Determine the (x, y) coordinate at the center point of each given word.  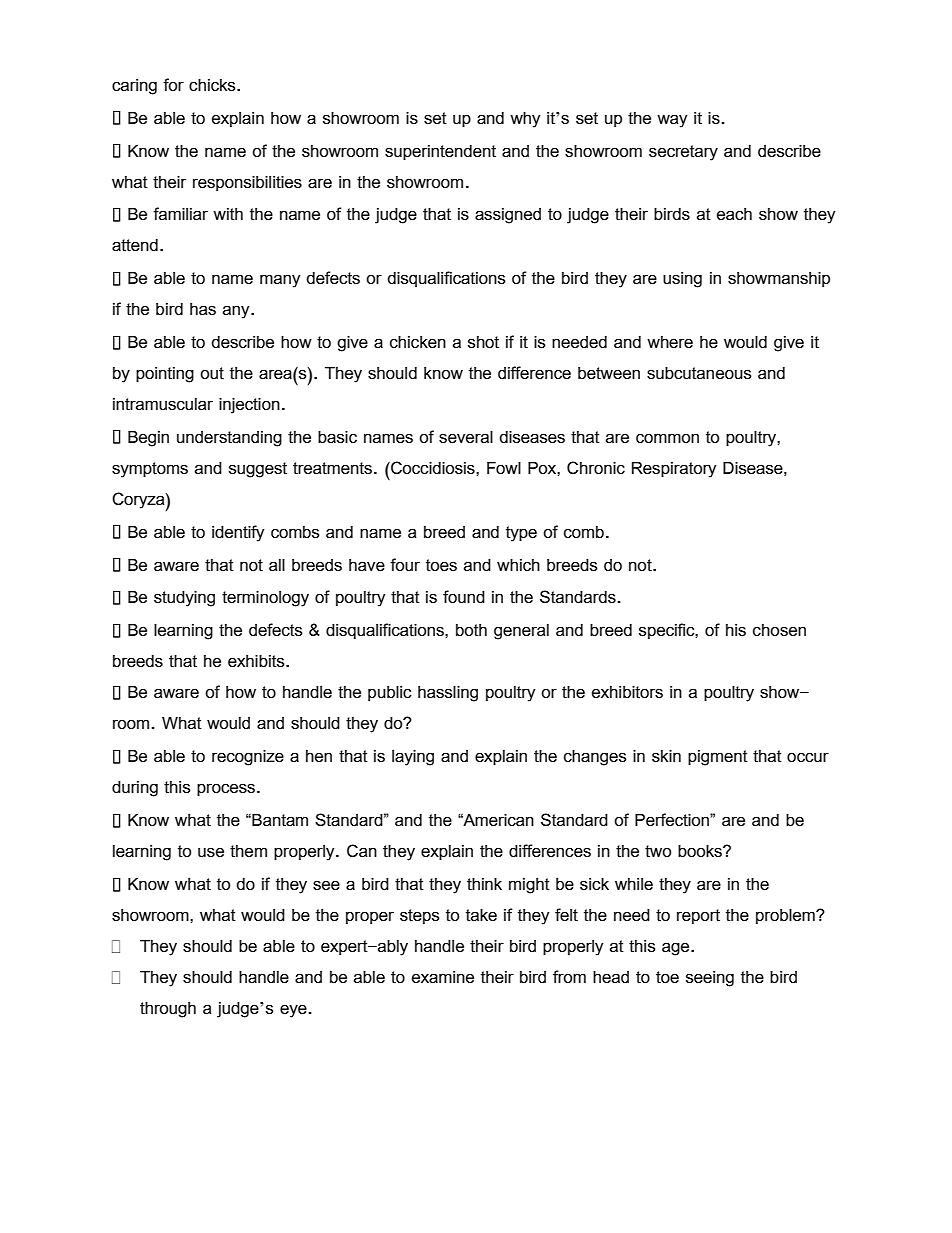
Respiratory (674, 470)
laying (413, 758)
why (525, 120)
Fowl (504, 468)
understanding (229, 439)
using (682, 280)
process (226, 789)
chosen (779, 630)
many (280, 281)
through (168, 1010)
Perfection (673, 819)
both (471, 630)
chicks (213, 85)
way (672, 121)
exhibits (257, 661)
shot (483, 342)
